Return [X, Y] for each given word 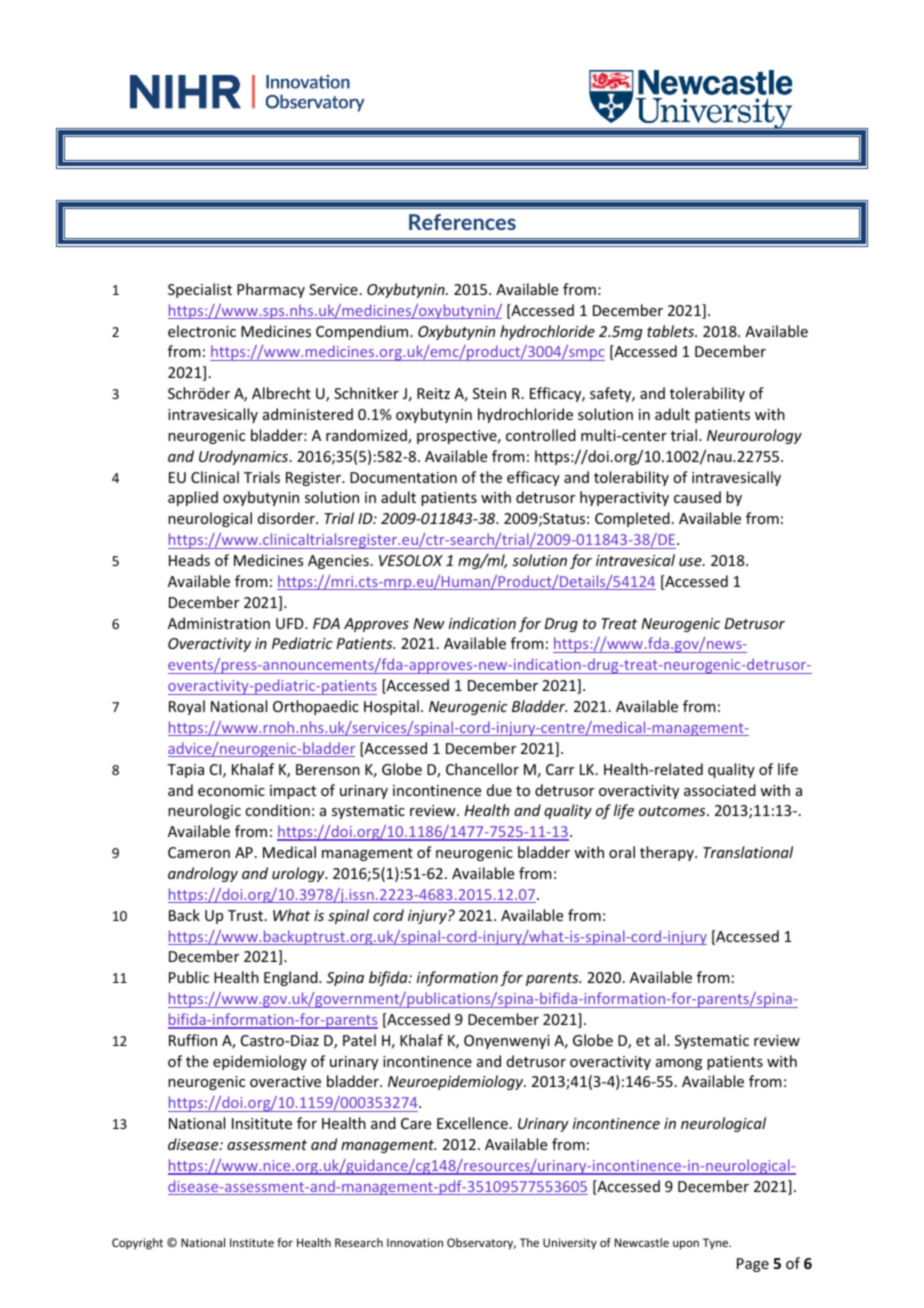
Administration [219, 623]
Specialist [200, 290]
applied [193, 498]
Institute [252, 1242]
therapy [668, 853]
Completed [632, 519]
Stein [489, 393]
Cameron [199, 852]
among [679, 1064]
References [462, 222]
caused [697, 497]
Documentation [403, 477]
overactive [285, 1081]
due [499, 790]
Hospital [391, 707]
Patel [359, 1040]
